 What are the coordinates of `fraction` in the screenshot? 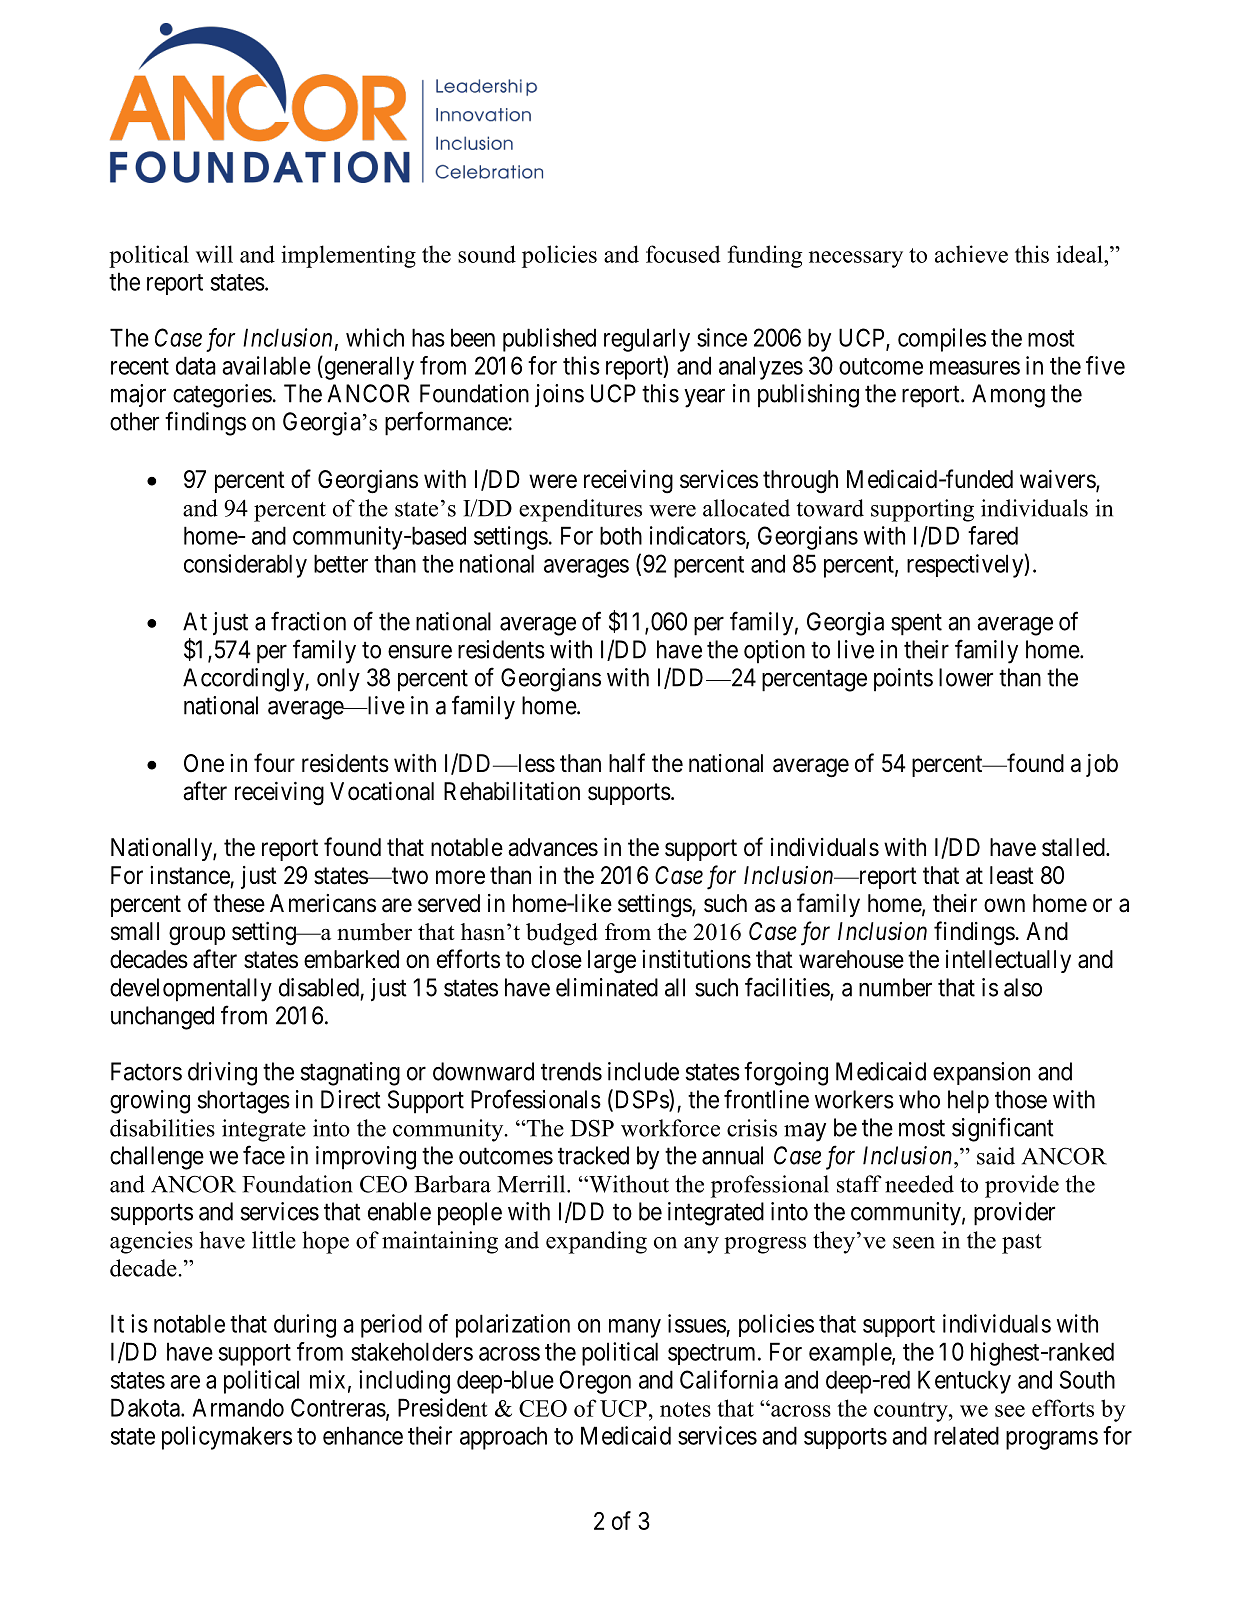 It's located at (308, 621).
